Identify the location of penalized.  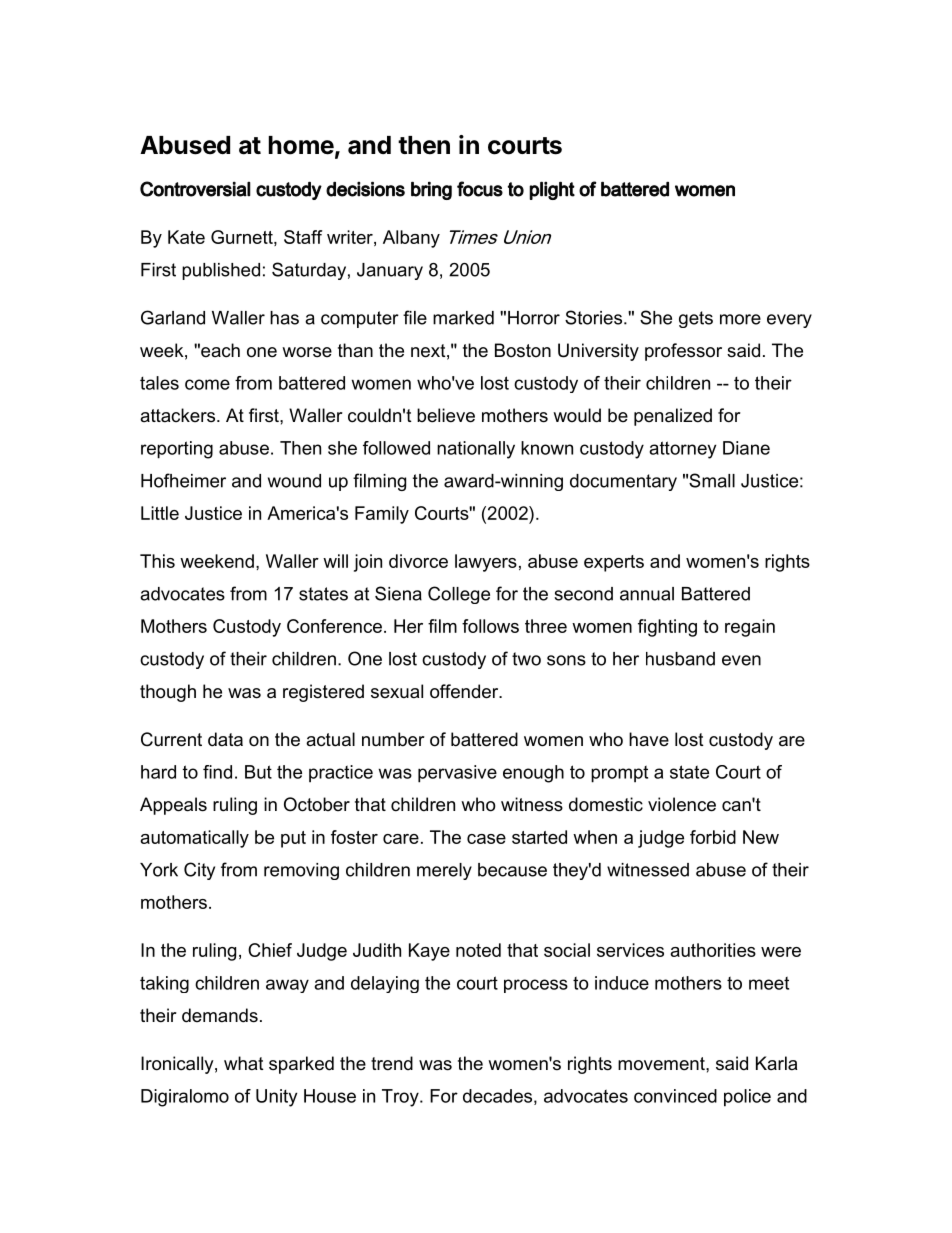
(673, 417).
